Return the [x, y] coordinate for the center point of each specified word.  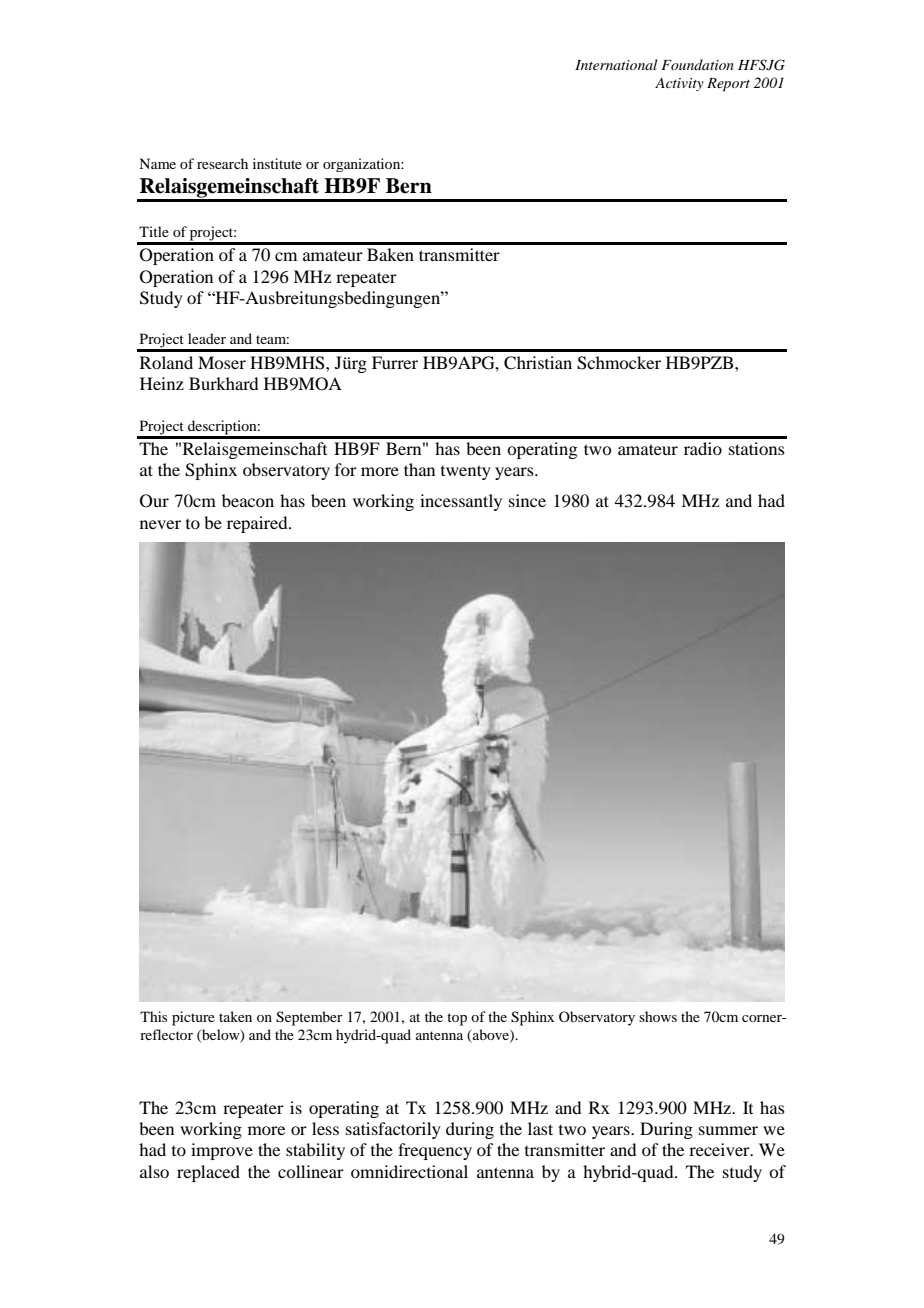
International [616, 64]
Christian [538, 363]
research [222, 163]
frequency [435, 1151]
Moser [222, 362]
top [457, 1019]
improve [222, 1151]
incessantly [461, 502]
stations [757, 448]
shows [658, 1016]
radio [703, 448]
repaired [258, 524]
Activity [679, 84]
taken [235, 1016]
